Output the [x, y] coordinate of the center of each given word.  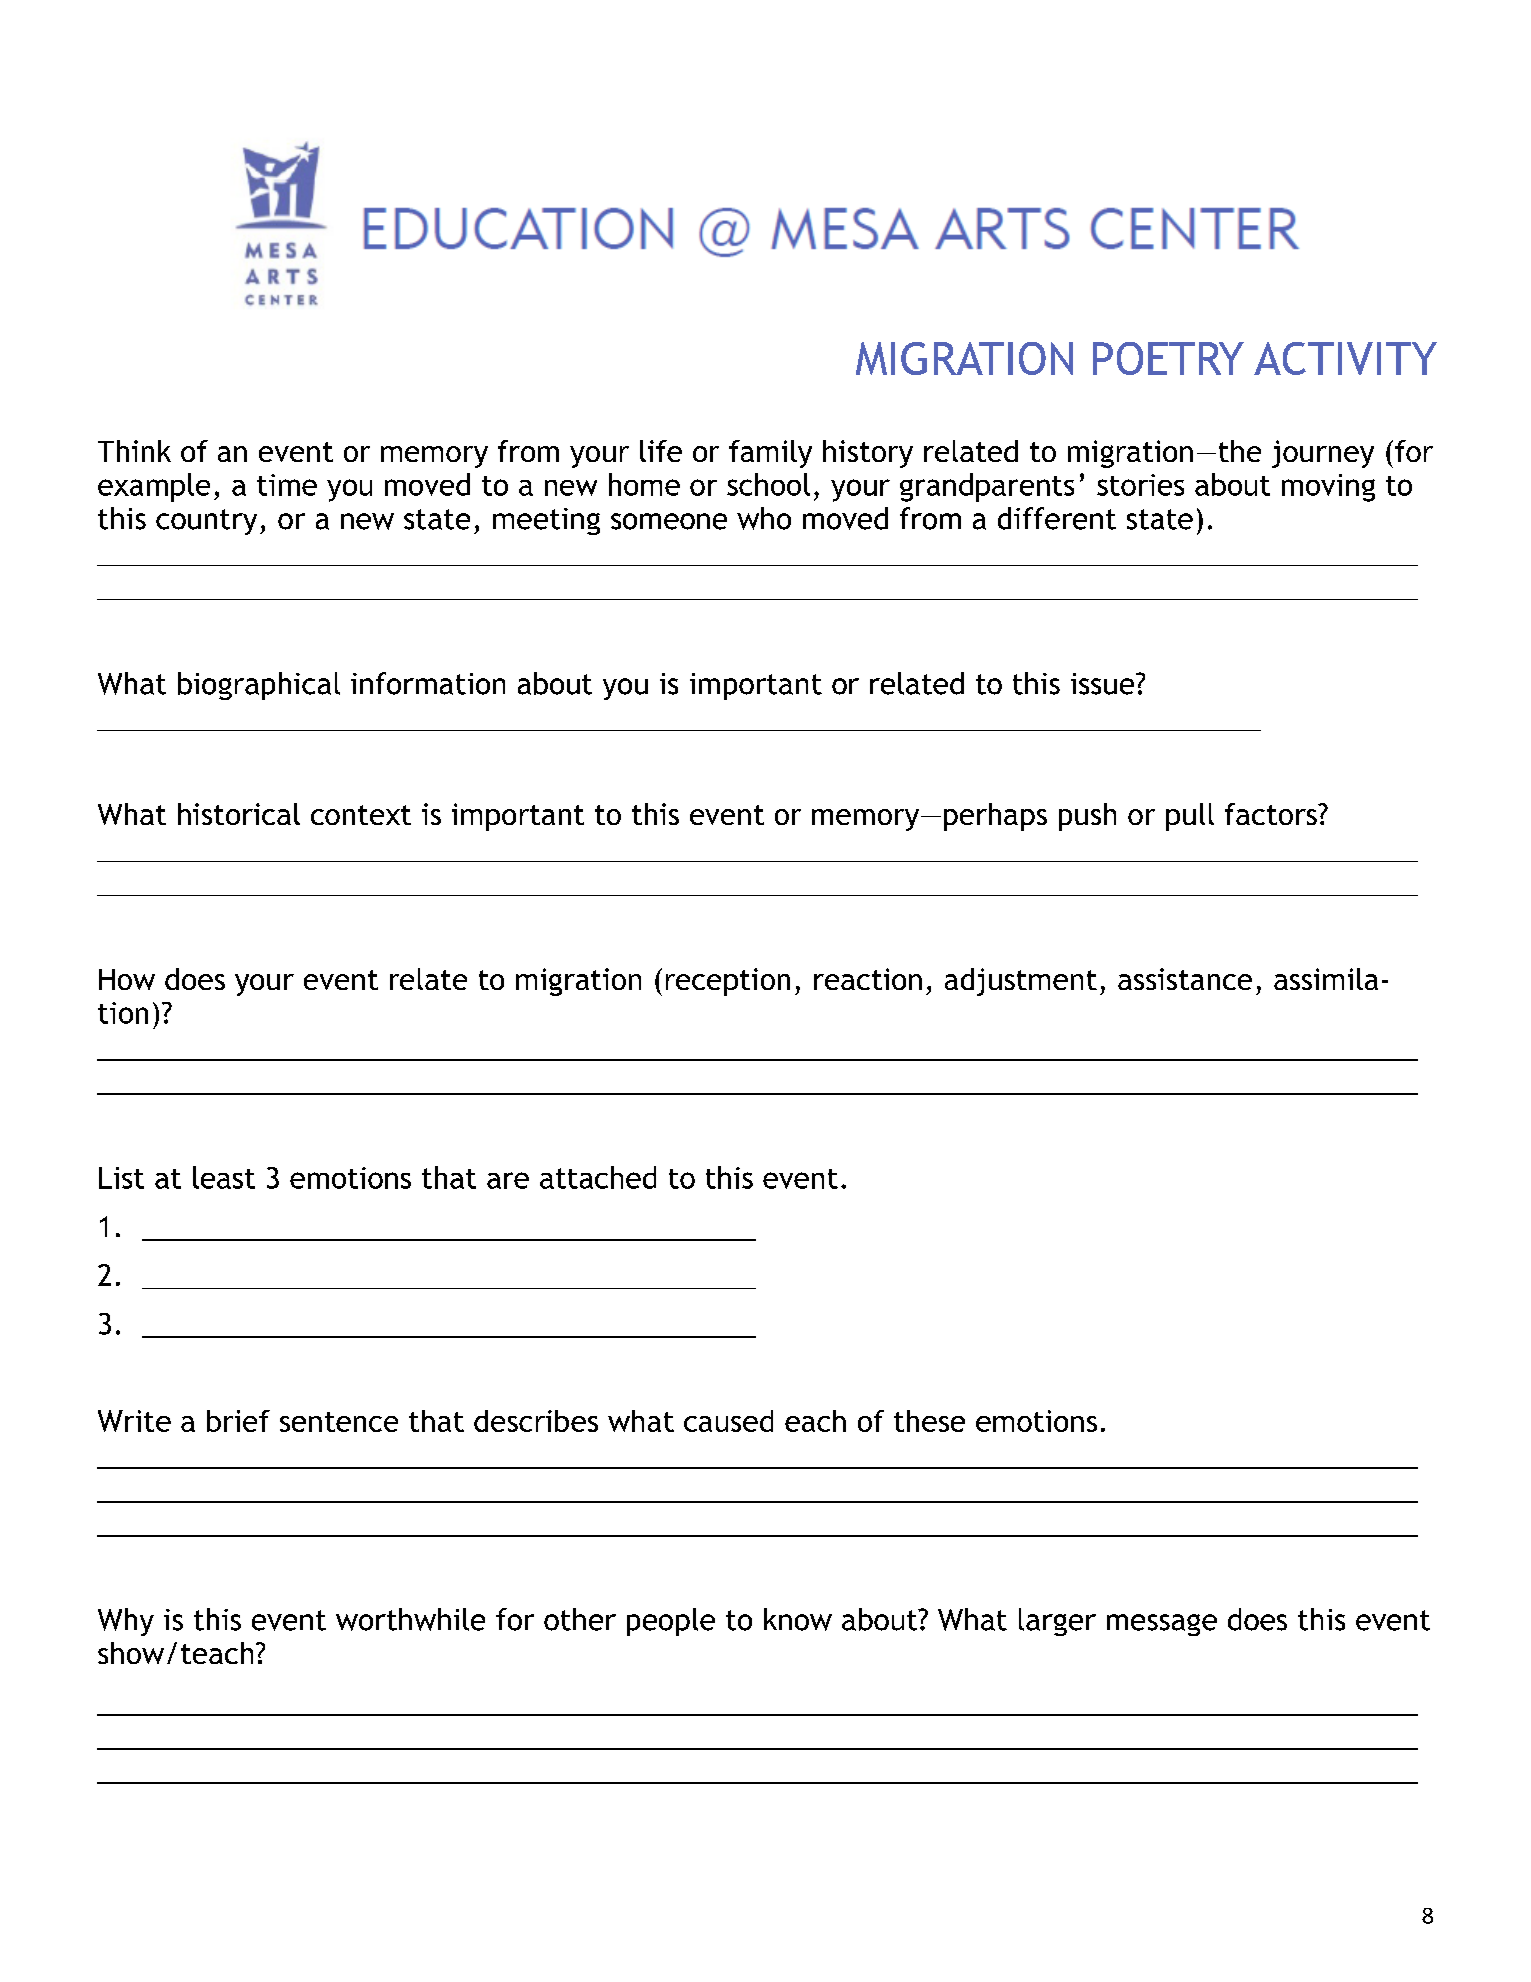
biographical [259, 686]
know [798, 1619]
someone [669, 521]
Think [134, 451]
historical [239, 814]
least [224, 1177]
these [929, 1421]
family [770, 454]
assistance [1185, 979]
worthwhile [410, 1619]
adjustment [1021, 982]
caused [728, 1421]
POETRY [1168, 358]
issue [1104, 684]
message [1162, 1625]
